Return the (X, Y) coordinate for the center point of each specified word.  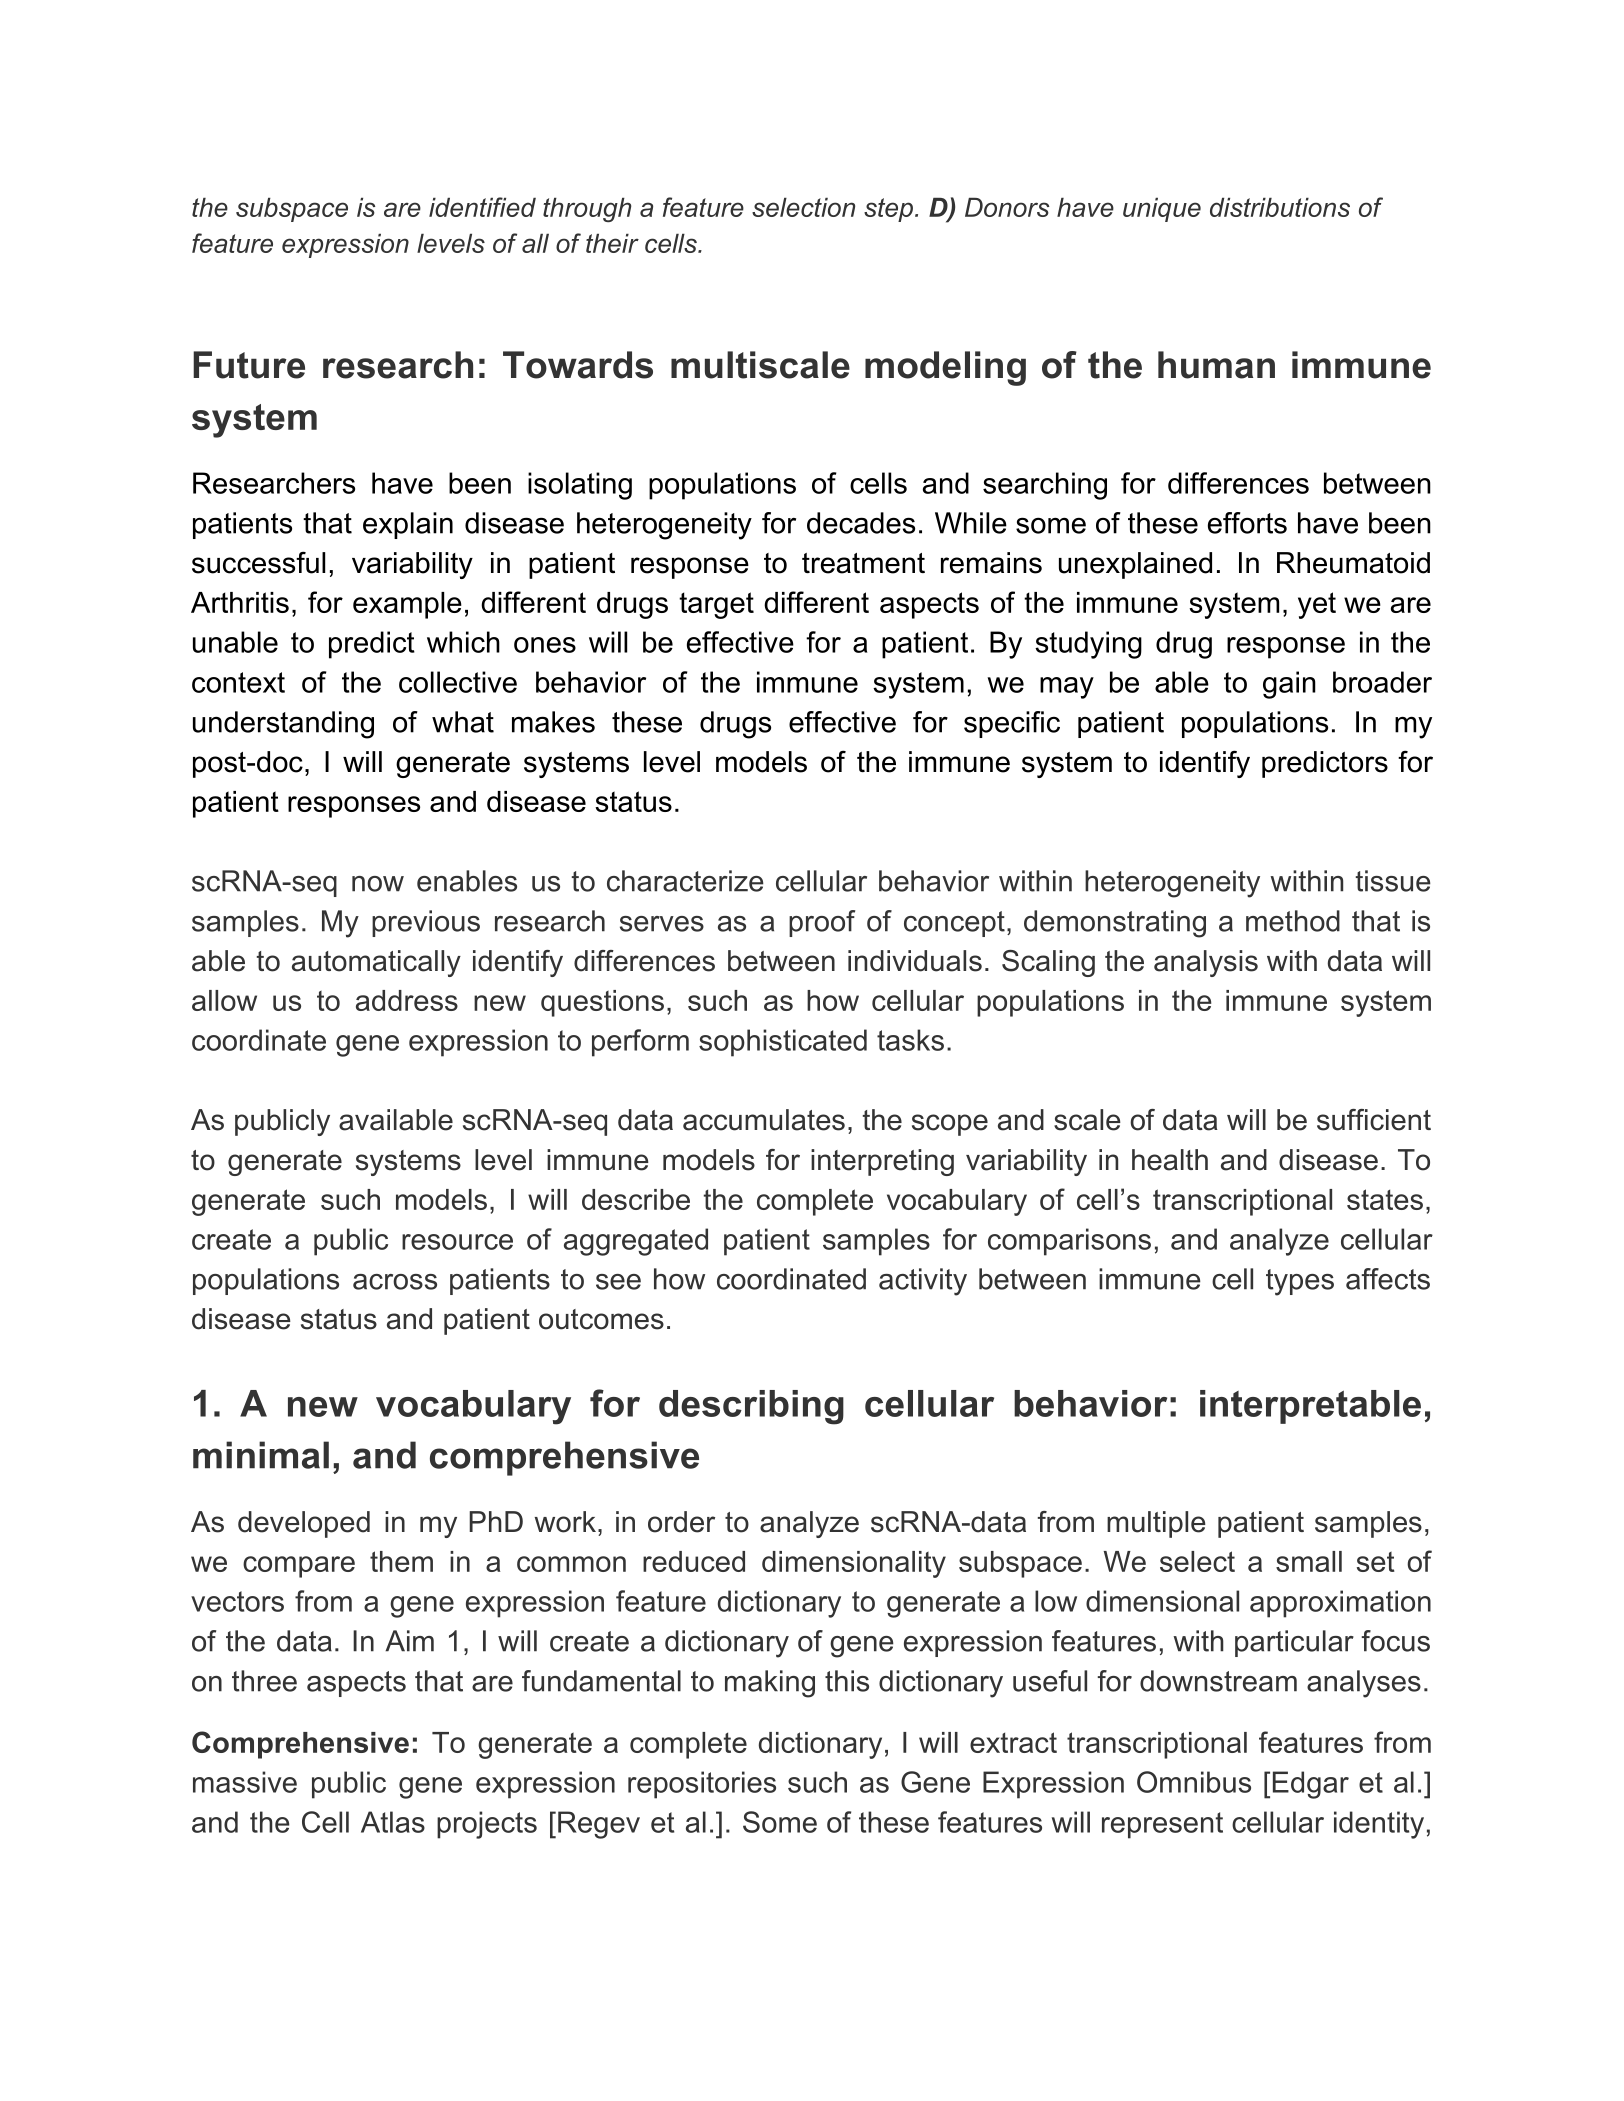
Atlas (393, 1822)
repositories (702, 1785)
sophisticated (783, 1043)
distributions (1280, 207)
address (407, 1000)
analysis (1206, 963)
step (890, 210)
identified (482, 207)
